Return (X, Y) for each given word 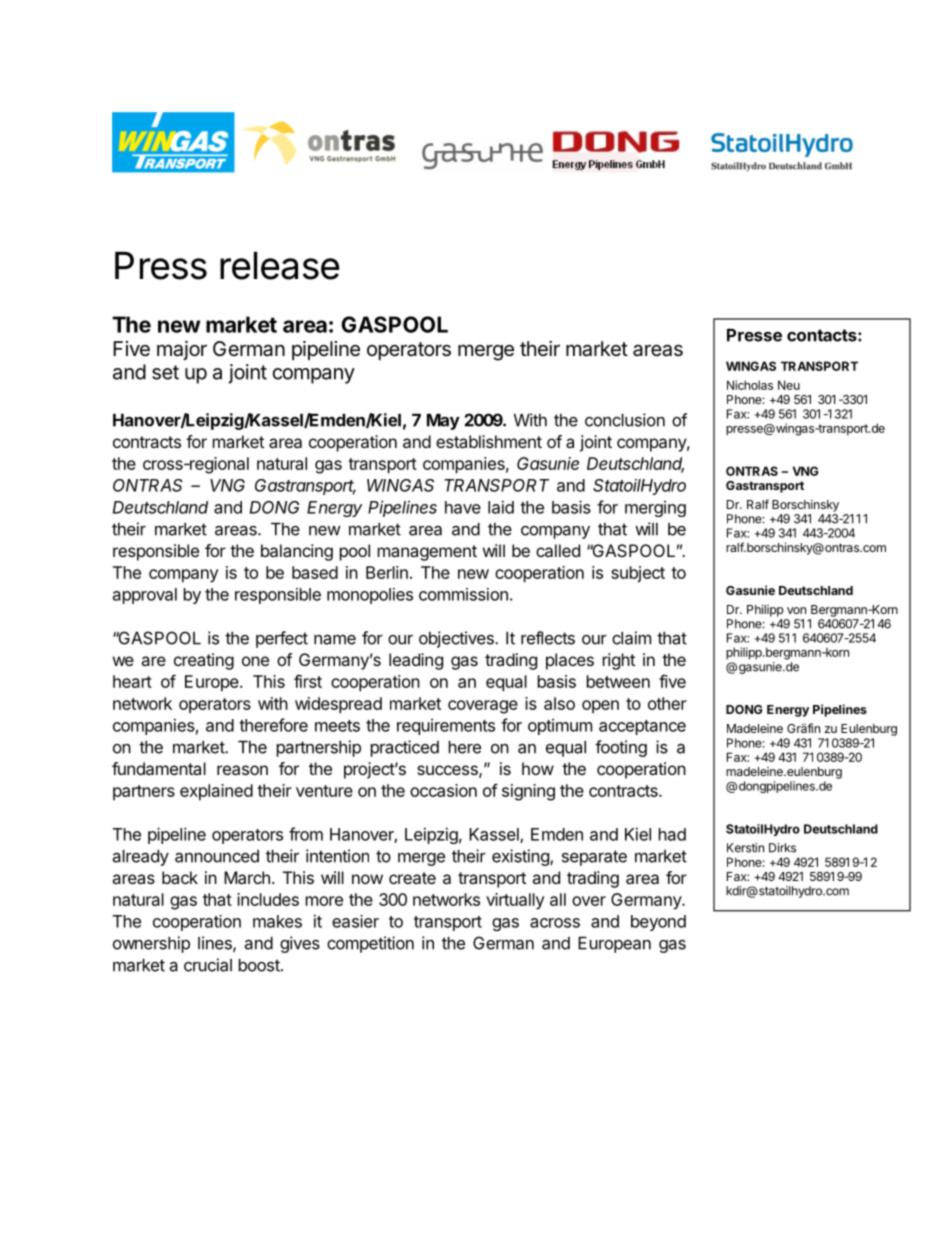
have (463, 507)
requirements (446, 727)
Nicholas (750, 385)
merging (655, 509)
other (667, 703)
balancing (297, 552)
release (279, 266)
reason (242, 770)
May (443, 422)
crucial (208, 965)
